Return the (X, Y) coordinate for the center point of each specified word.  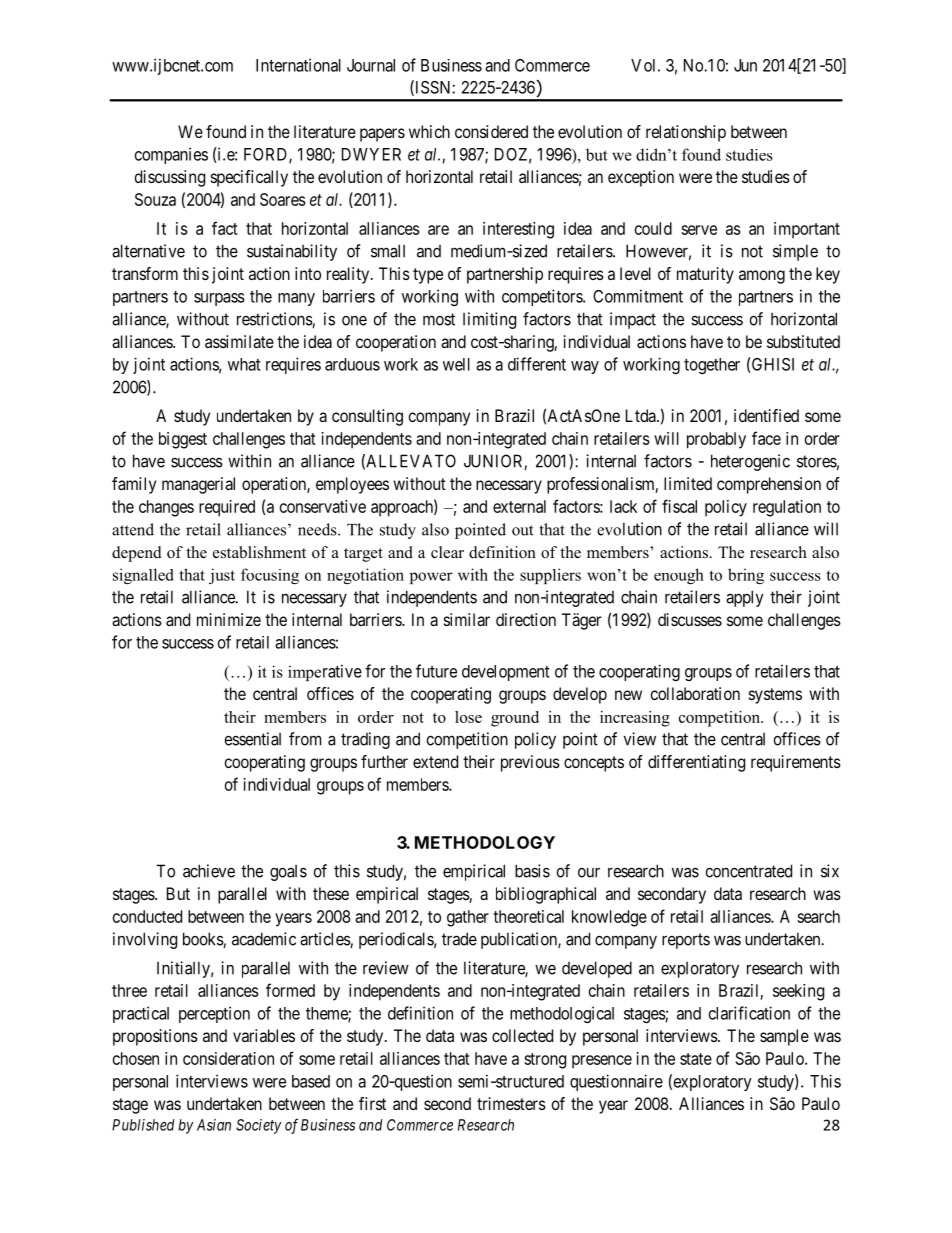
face (766, 438)
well (456, 364)
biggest (183, 440)
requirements (796, 763)
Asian (214, 1125)
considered (491, 131)
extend (435, 761)
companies (171, 155)
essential (253, 739)
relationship (686, 133)
